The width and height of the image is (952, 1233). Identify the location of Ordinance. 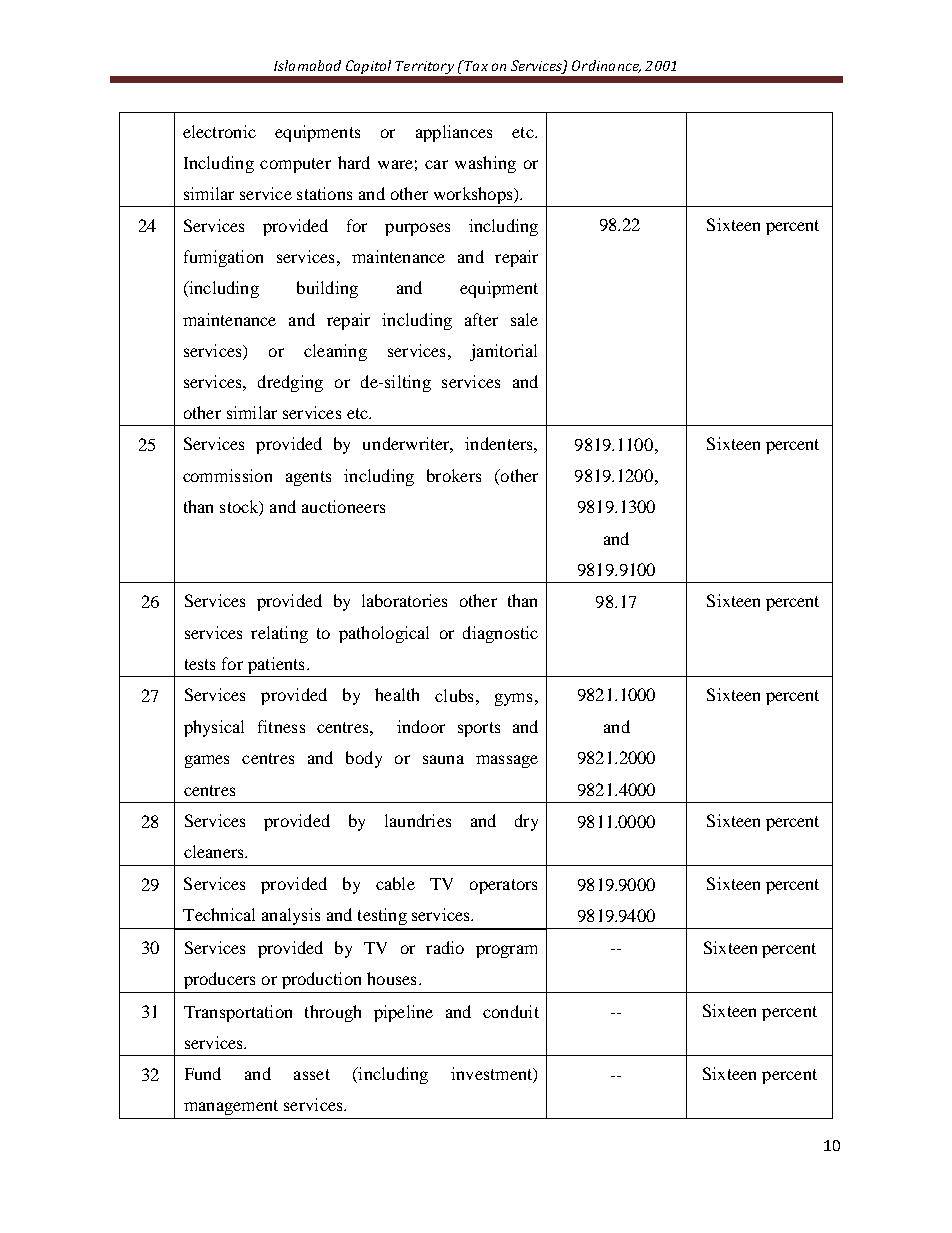
(606, 66).
